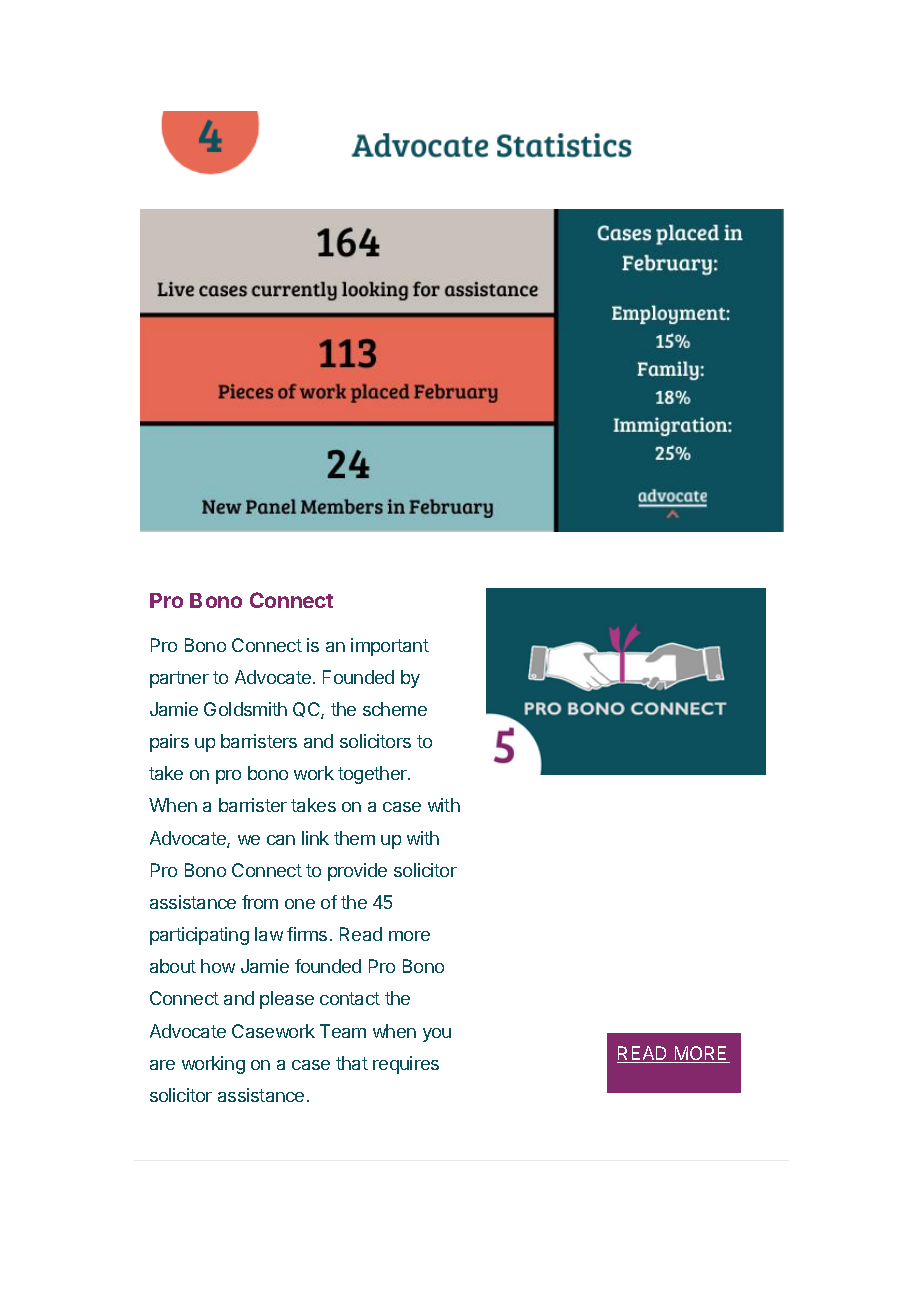 This screenshot has height=1308, width=924. Describe the element at coordinates (343, 1031) in the screenshot. I see `Team` at that location.
